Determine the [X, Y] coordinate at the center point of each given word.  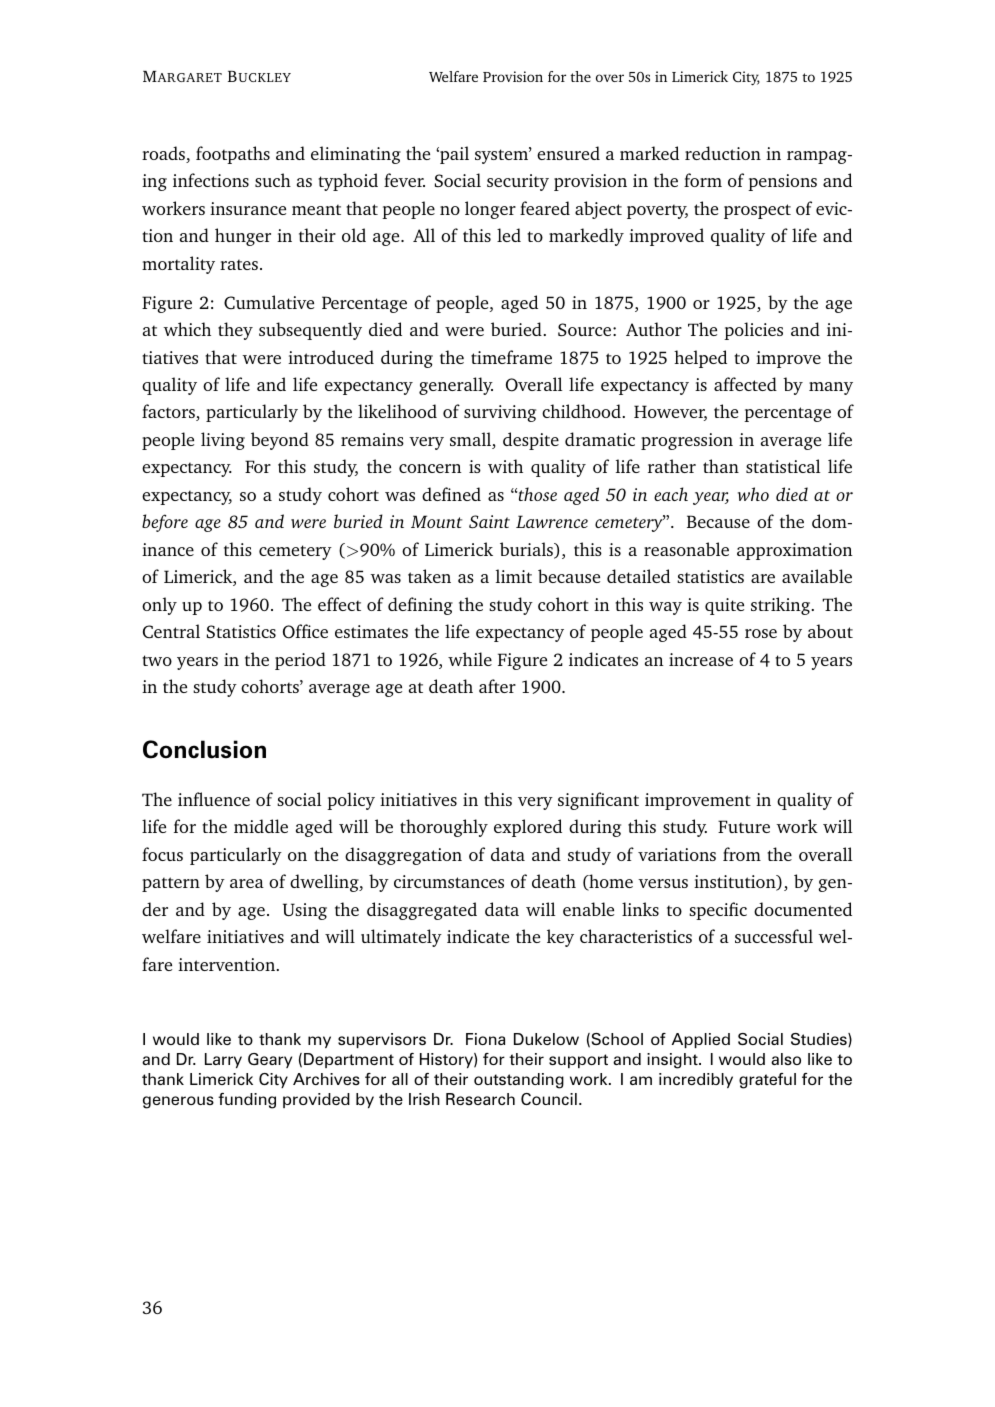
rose [761, 633]
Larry [223, 1060]
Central [171, 631]
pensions [782, 182]
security [518, 182]
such [273, 180]
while [470, 659]
